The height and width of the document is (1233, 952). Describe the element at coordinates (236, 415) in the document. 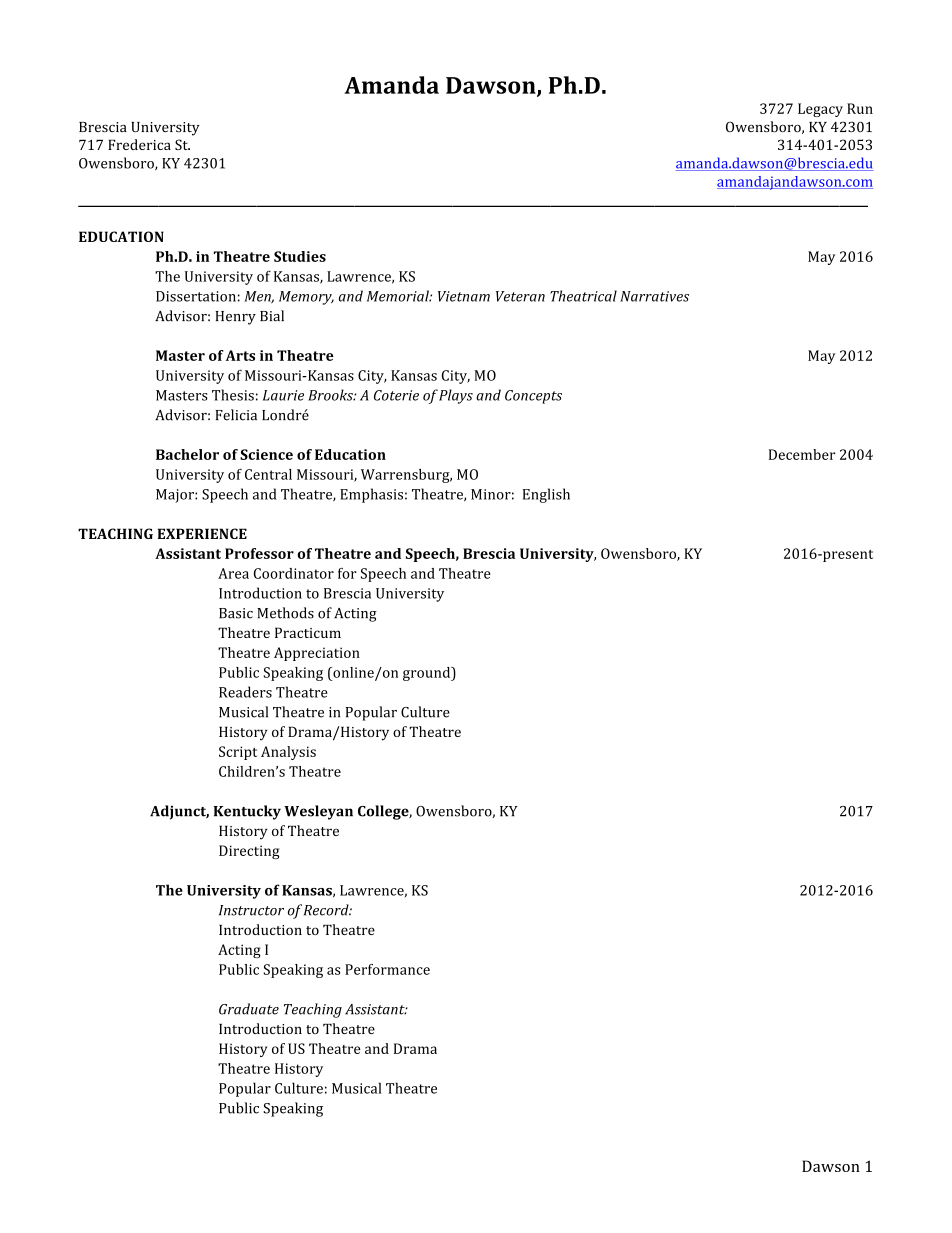

I see `Felicia` at that location.
